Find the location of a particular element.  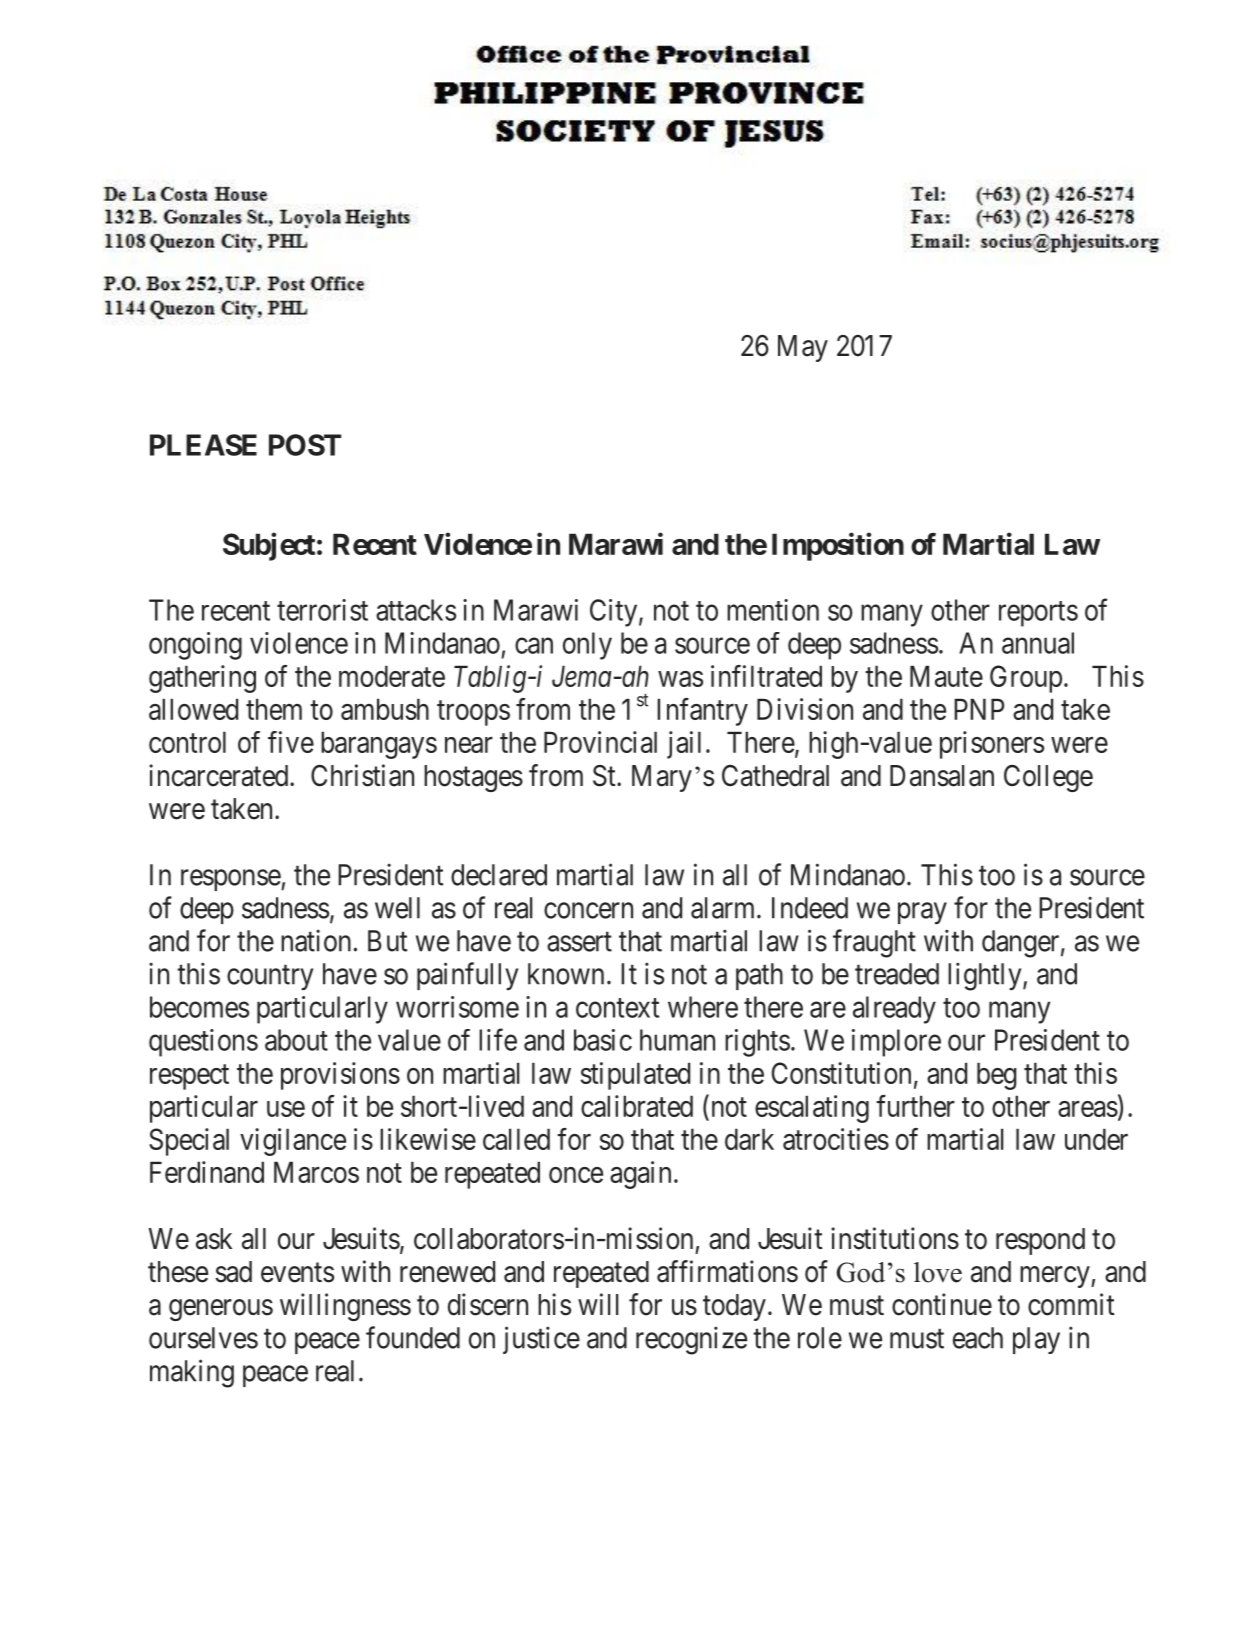

only is located at coordinates (587, 646).
